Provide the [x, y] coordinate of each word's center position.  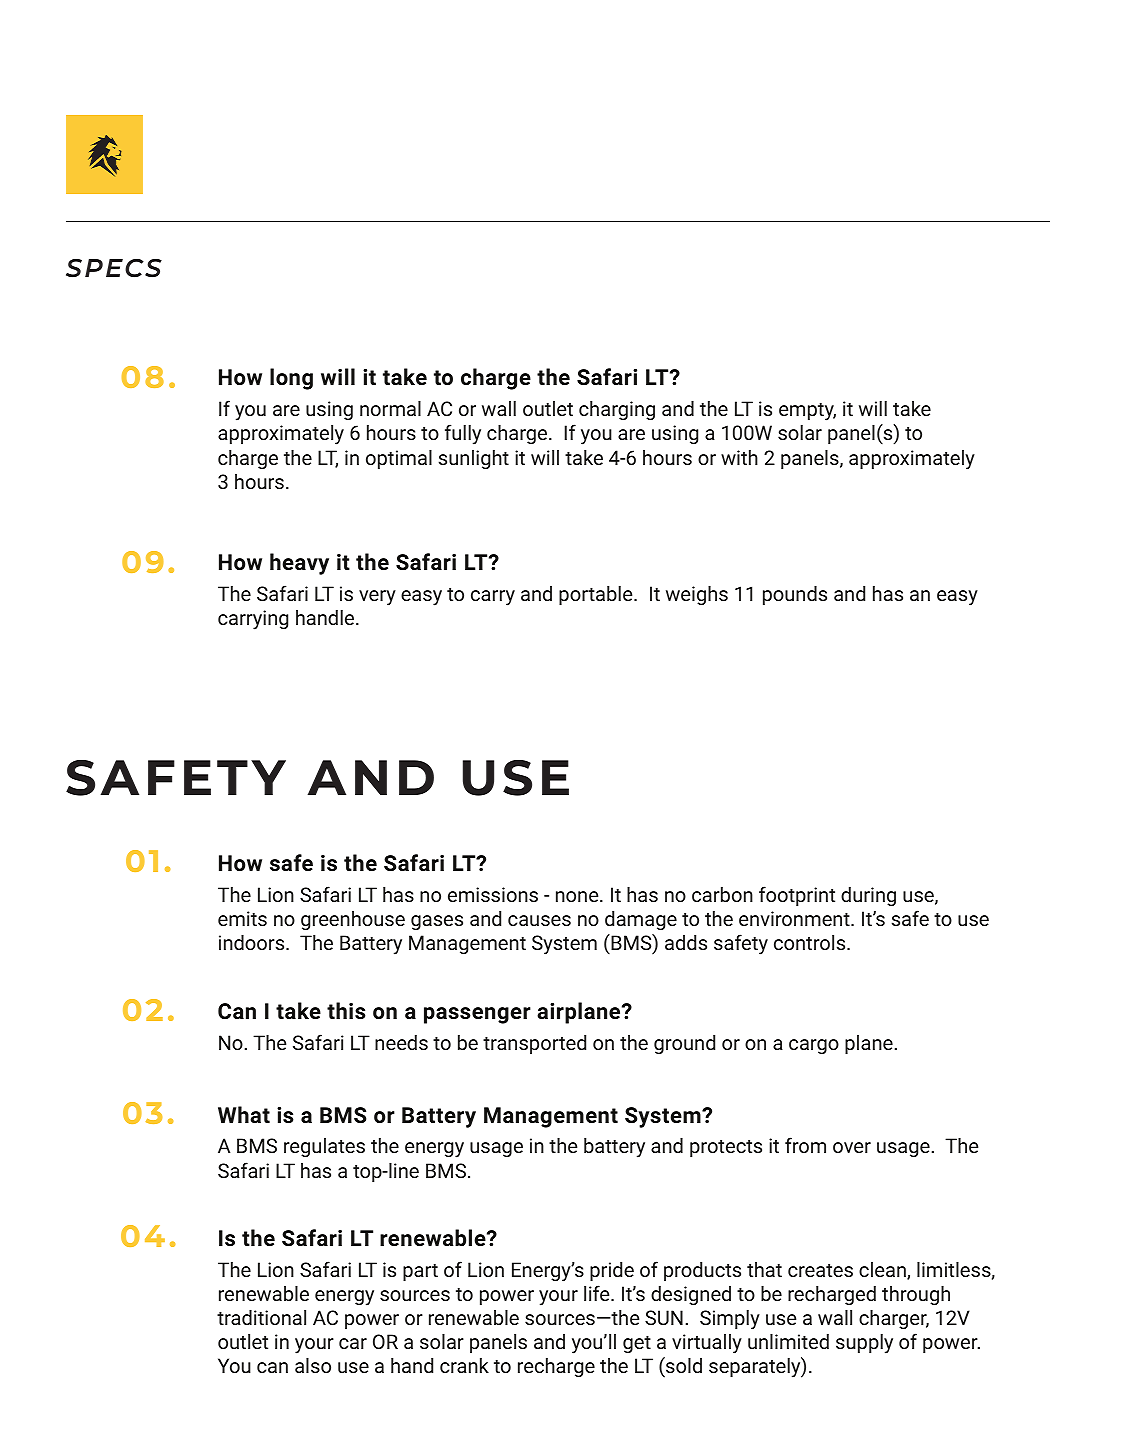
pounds [795, 595]
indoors [253, 942]
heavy [299, 564]
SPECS [114, 268]
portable [597, 595]
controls [811, 942]
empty [807, 411]
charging [617, 410]
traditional [261, 1317]
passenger [477, 1015]
